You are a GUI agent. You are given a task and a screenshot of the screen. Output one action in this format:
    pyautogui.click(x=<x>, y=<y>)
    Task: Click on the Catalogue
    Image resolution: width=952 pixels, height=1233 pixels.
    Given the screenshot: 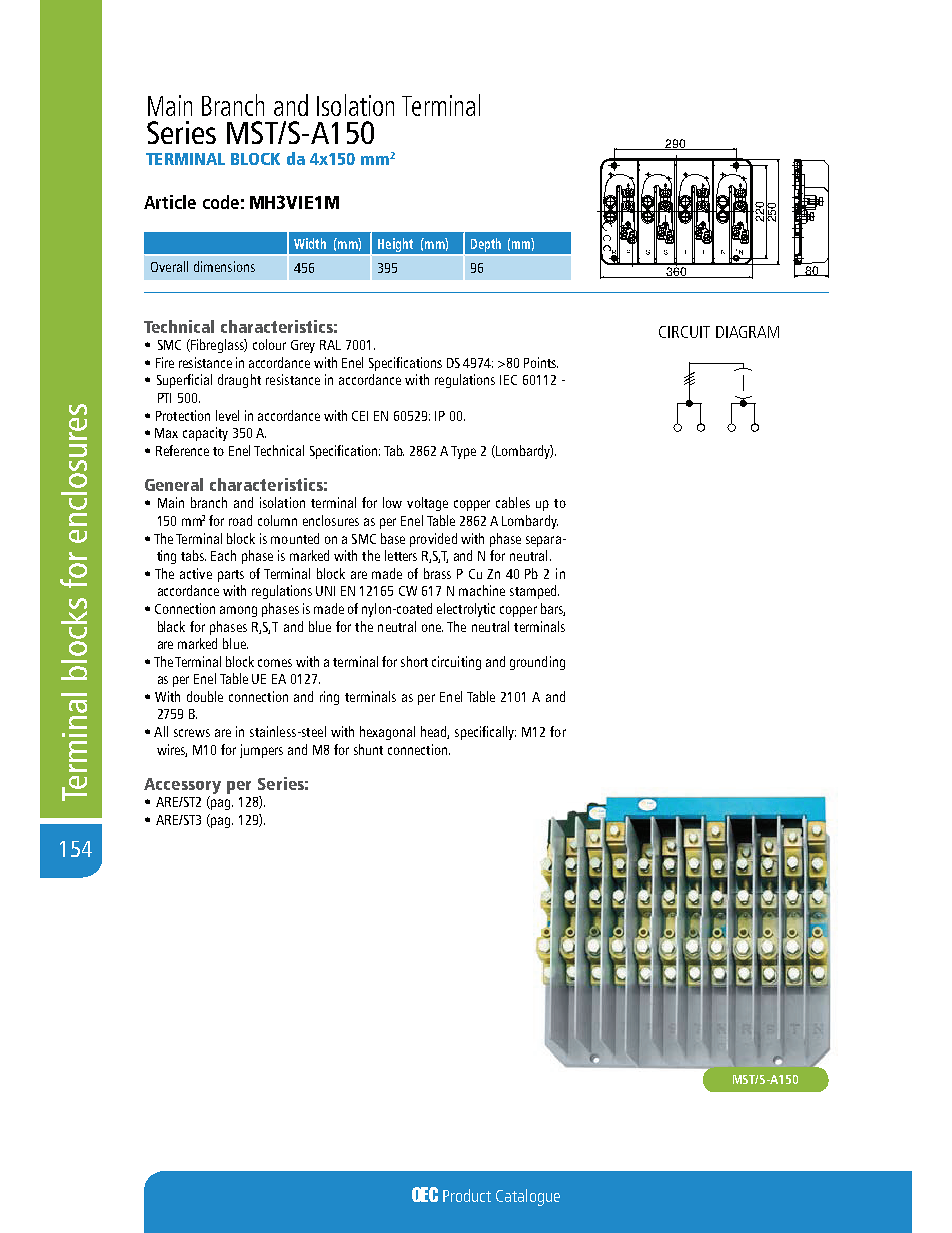 What is the action you would take?
    pyautogui.click(x=528, y=1197)
